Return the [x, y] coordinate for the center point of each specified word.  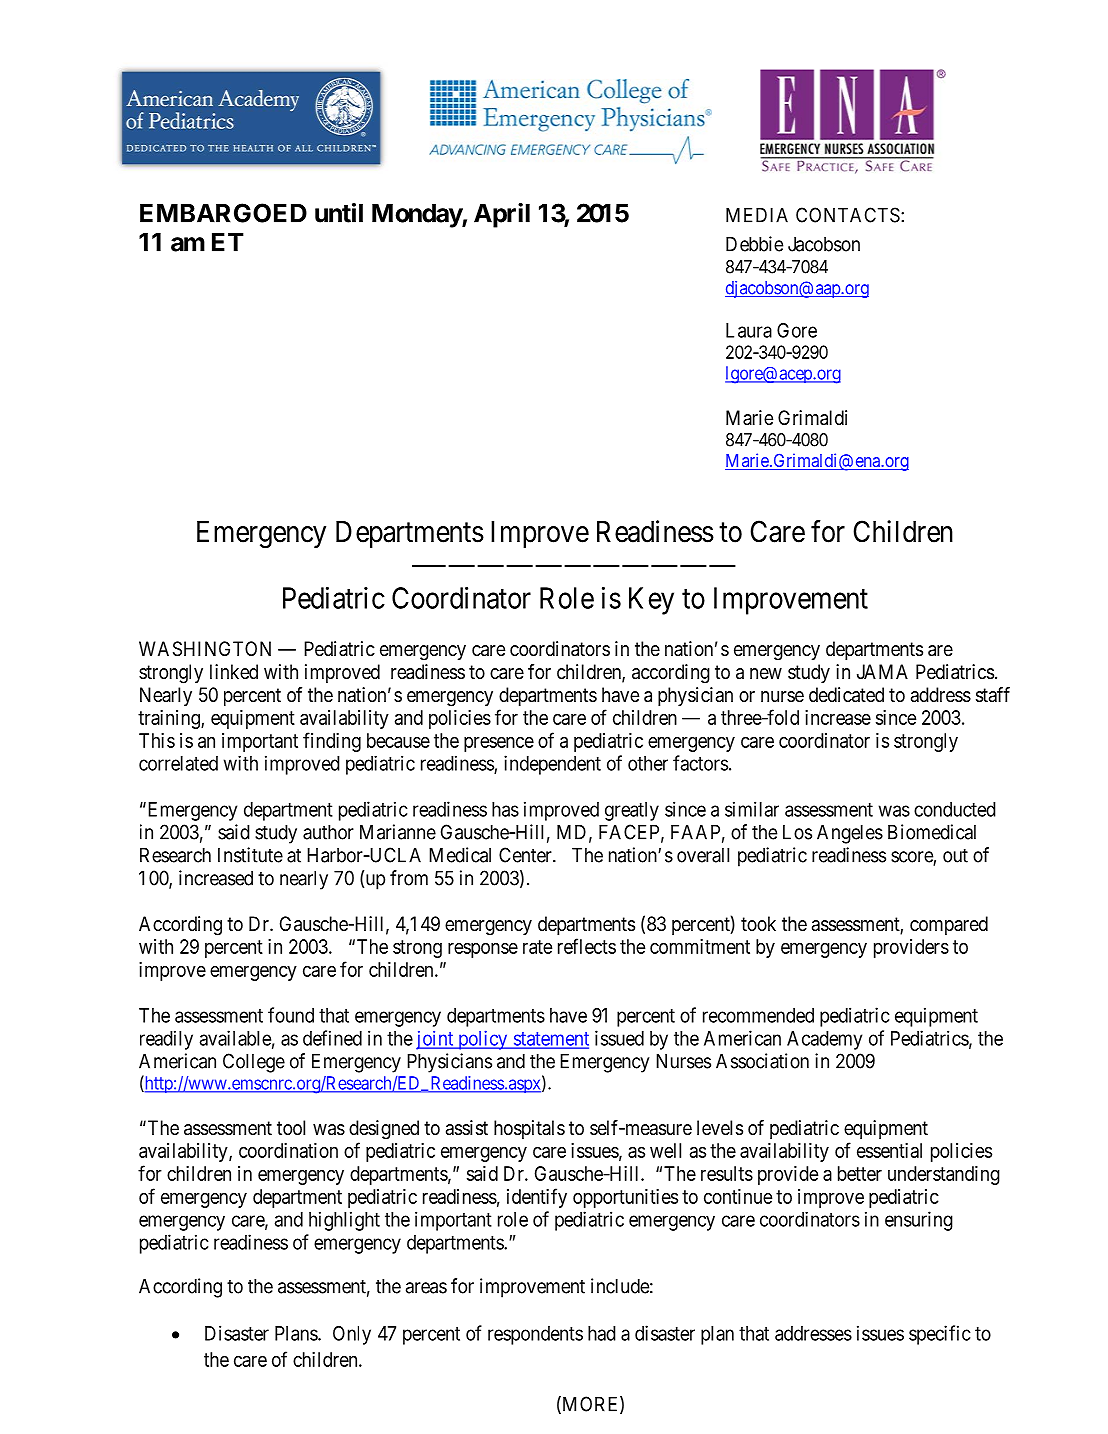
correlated [178, 763]
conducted [955, 809]
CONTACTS [848, 215]
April [502, 215]
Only [352, 1335]
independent [552, 765]
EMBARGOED [223, 213]
